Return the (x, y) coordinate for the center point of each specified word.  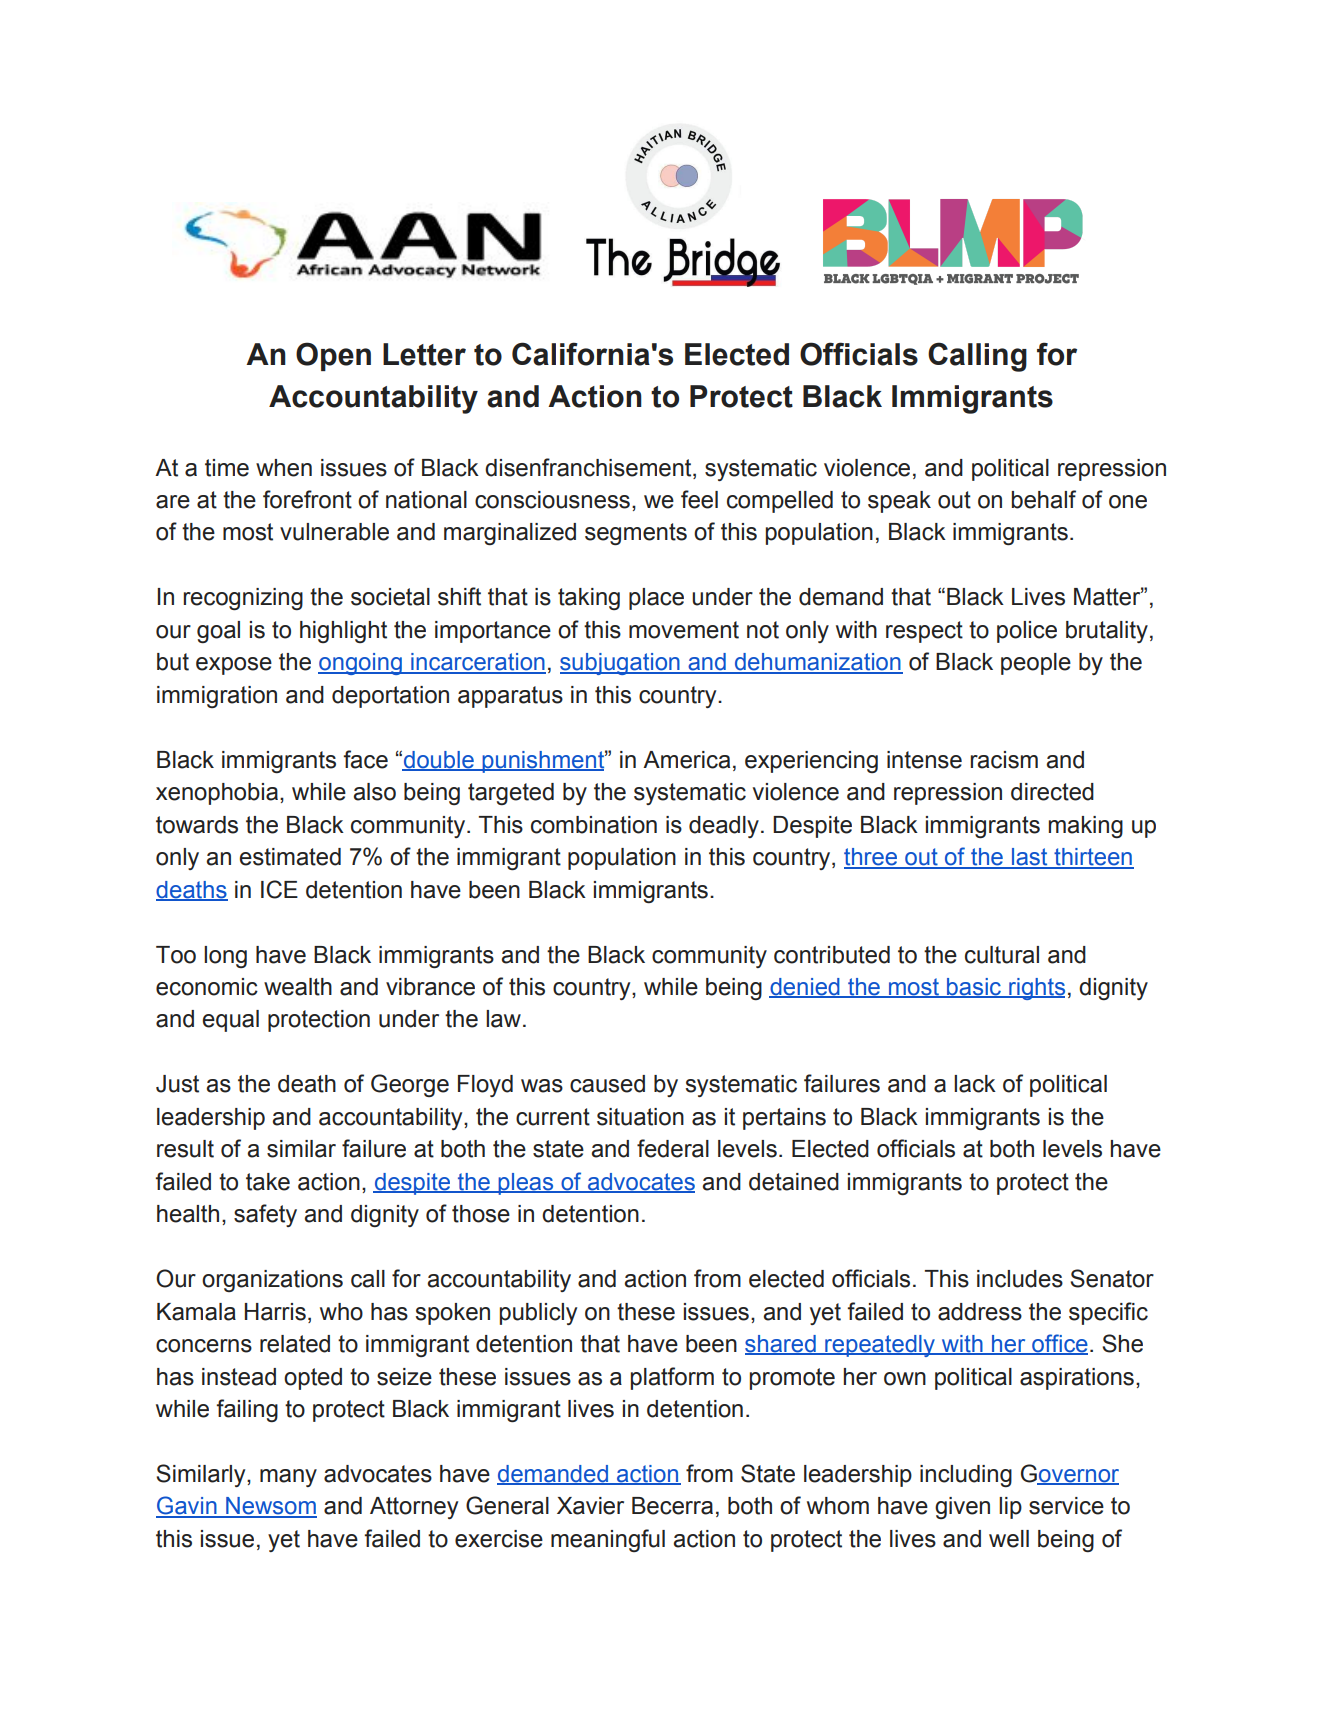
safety (265, 1215)
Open (333, 356)
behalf (1044, 499)
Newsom (270, 1507)
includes (1020, 1279)
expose (234, 666)
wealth (298, 987)
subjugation (621, 664)
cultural (1002, 955)
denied (805, 988)
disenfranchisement (589, 467)
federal (673, 1148)
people (1036, 664)
